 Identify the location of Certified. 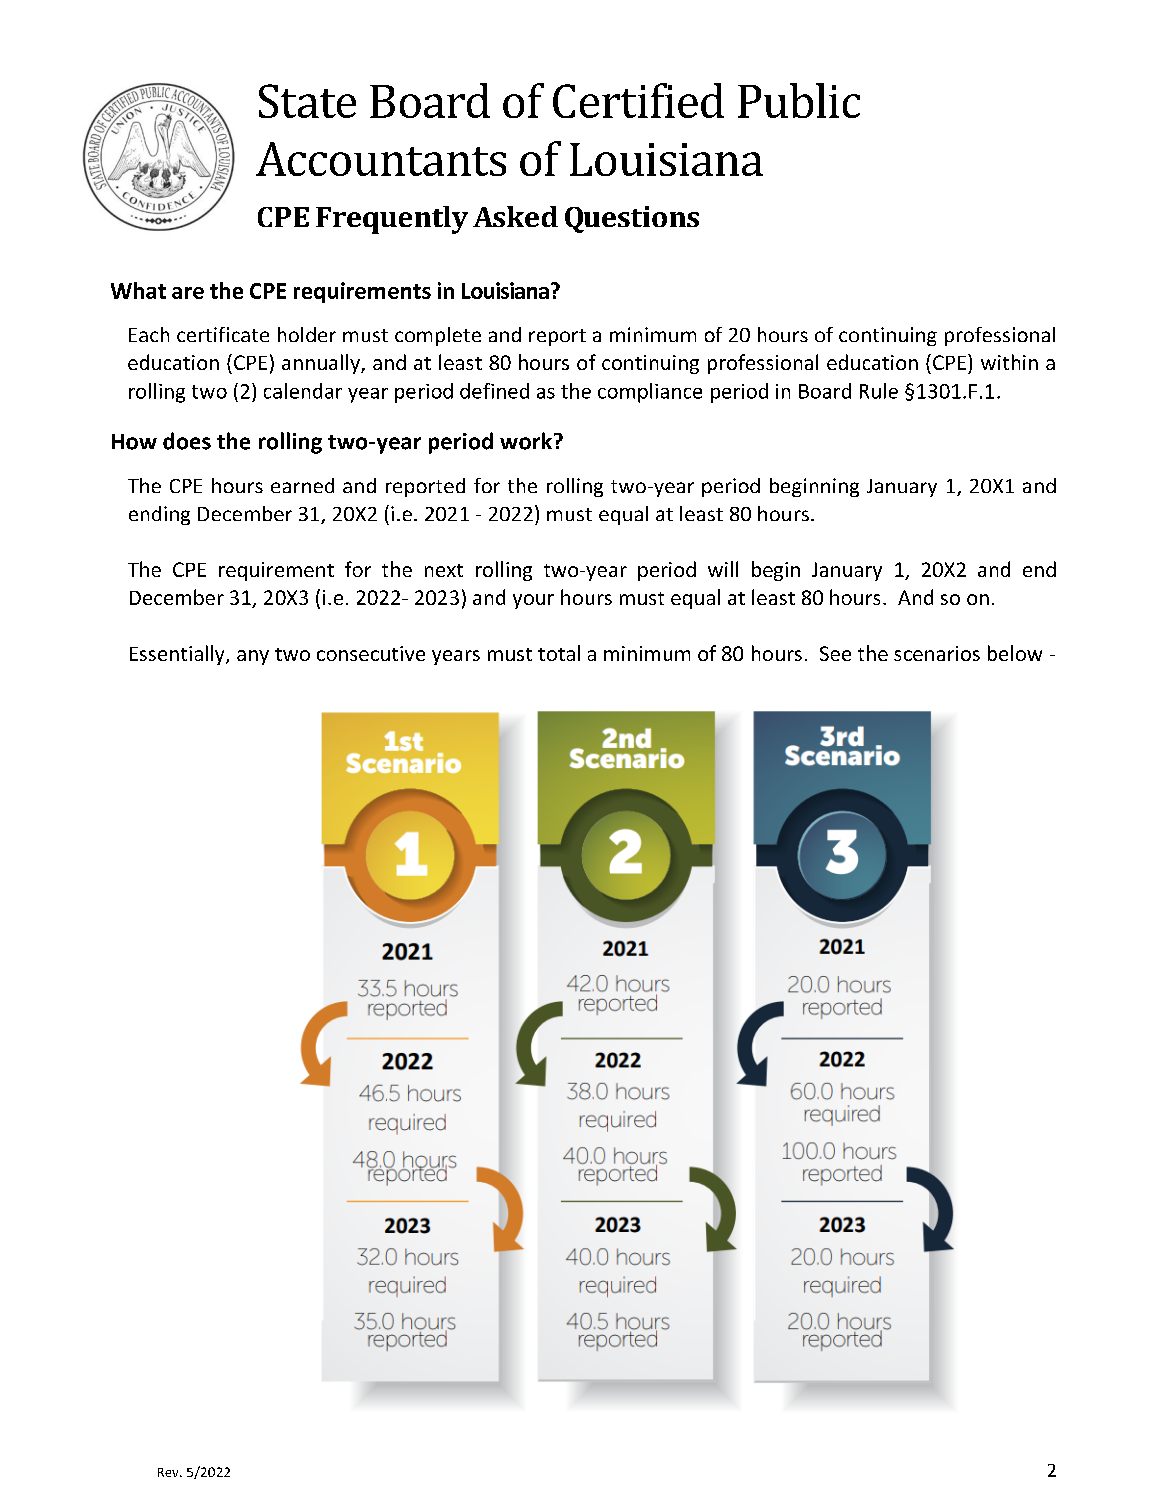
(638, 100).
